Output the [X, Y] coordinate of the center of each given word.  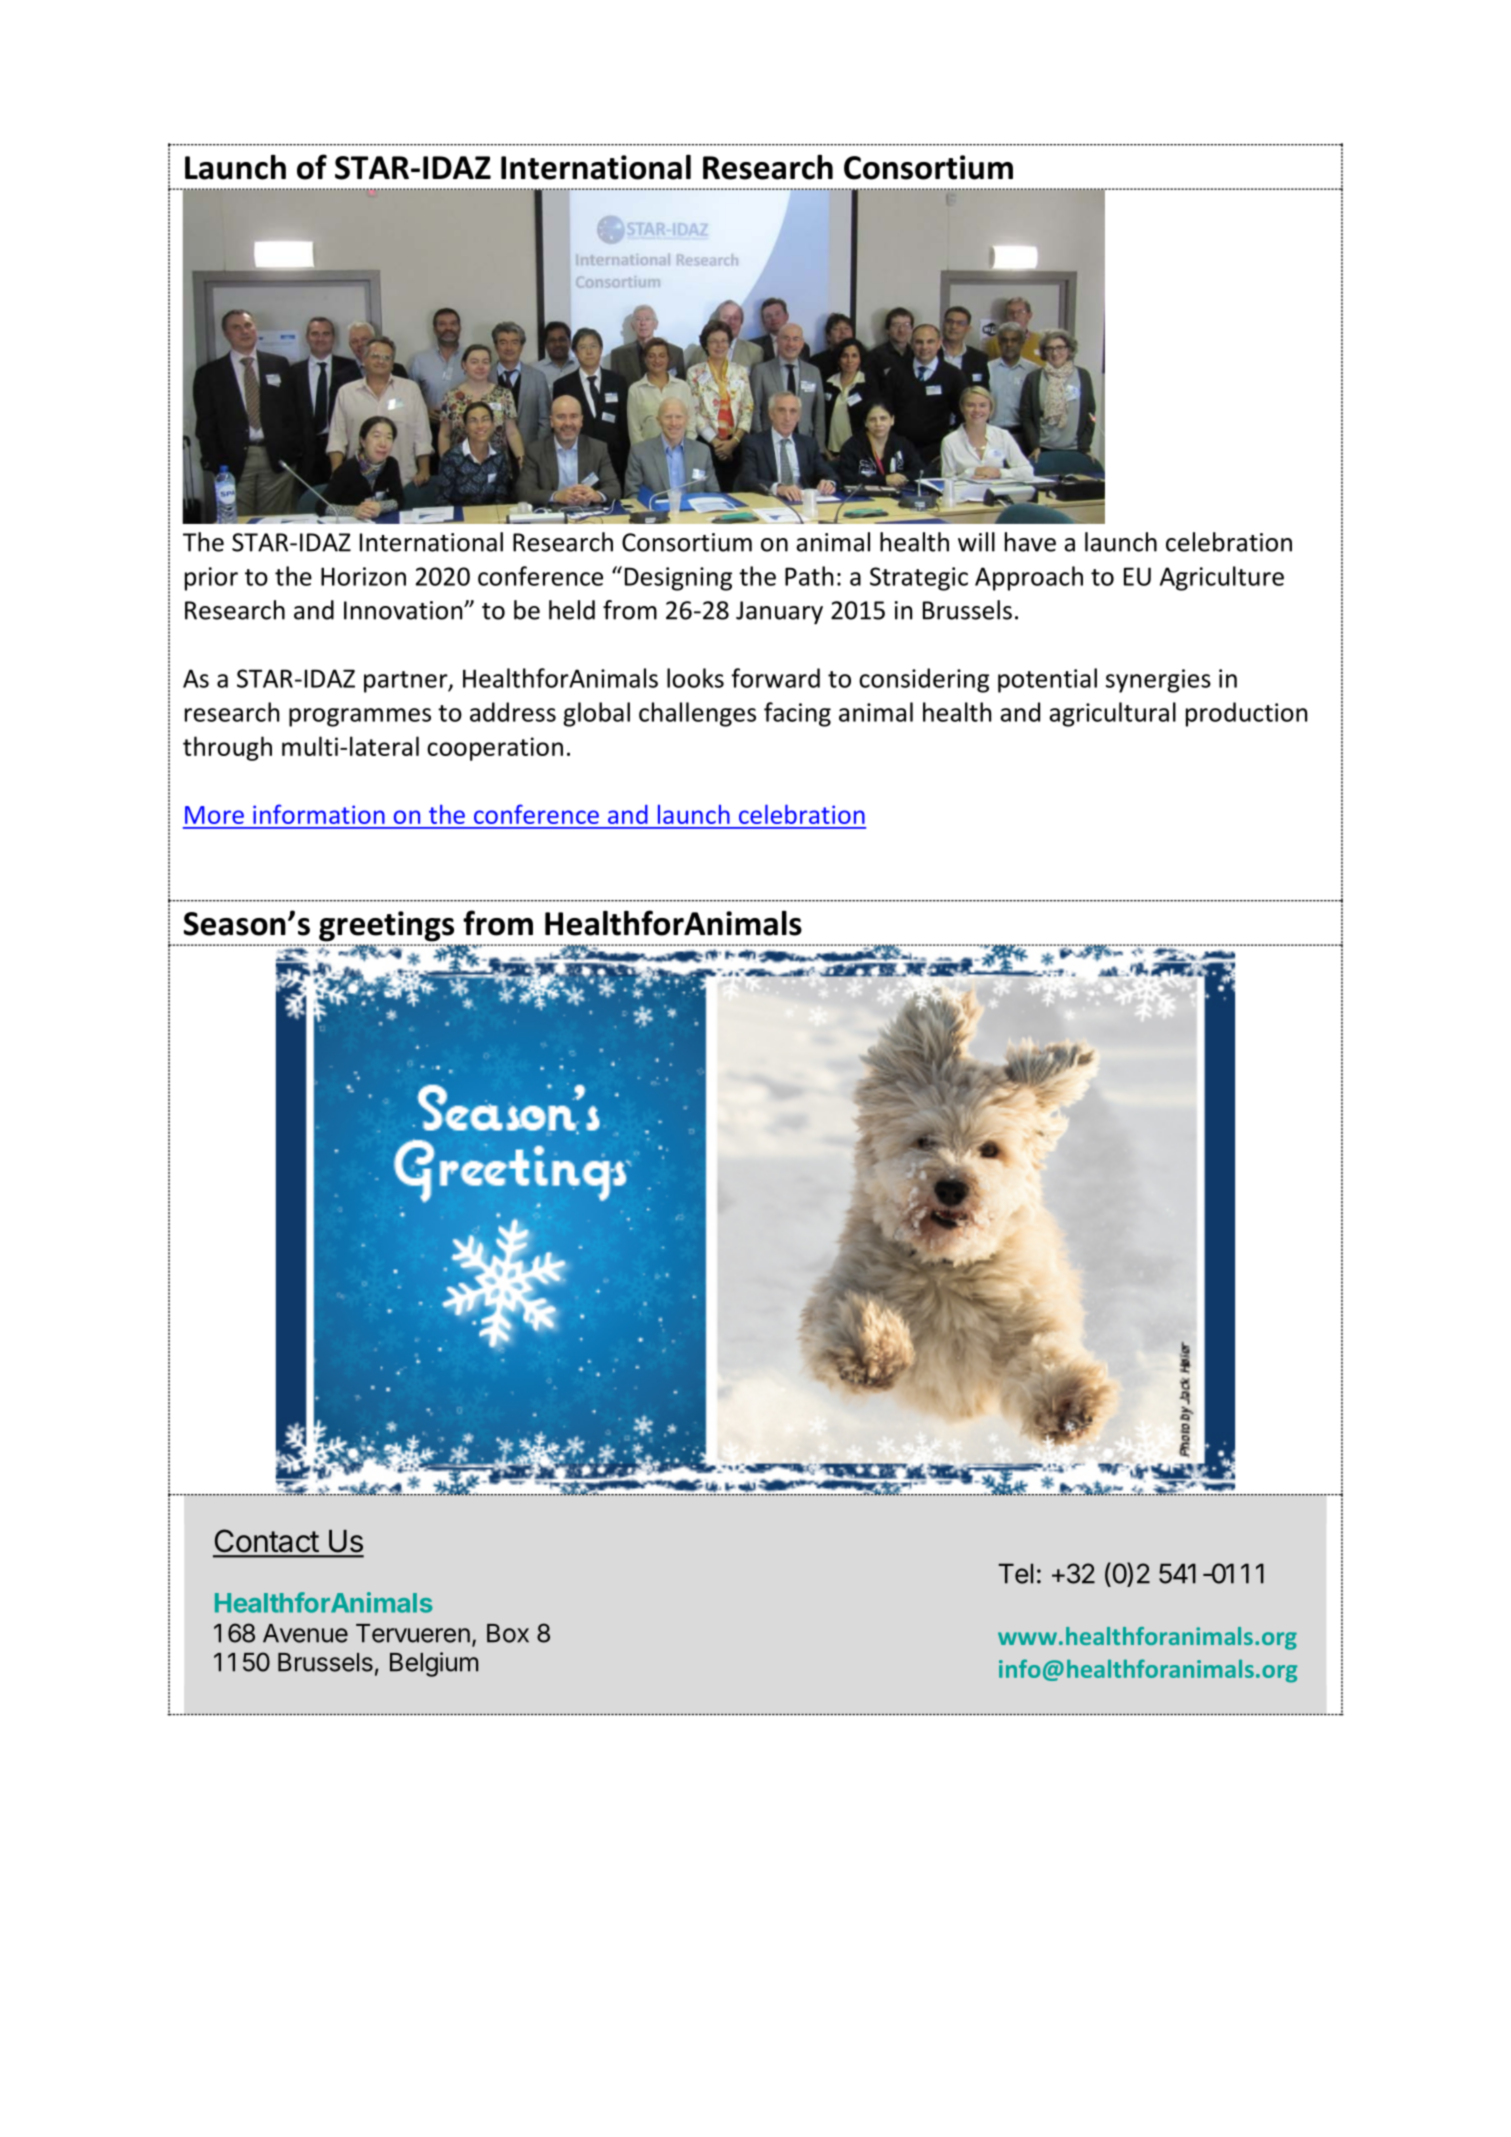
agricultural [1113, 714]
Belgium [434, 1664]
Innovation [404, 610]
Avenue [305, 1633]
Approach [1029, 578]
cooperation [495, 749]
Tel [1016, 1573]
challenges [697, 714]
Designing [678, 579]
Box [508, 1633]
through [227, 748]
